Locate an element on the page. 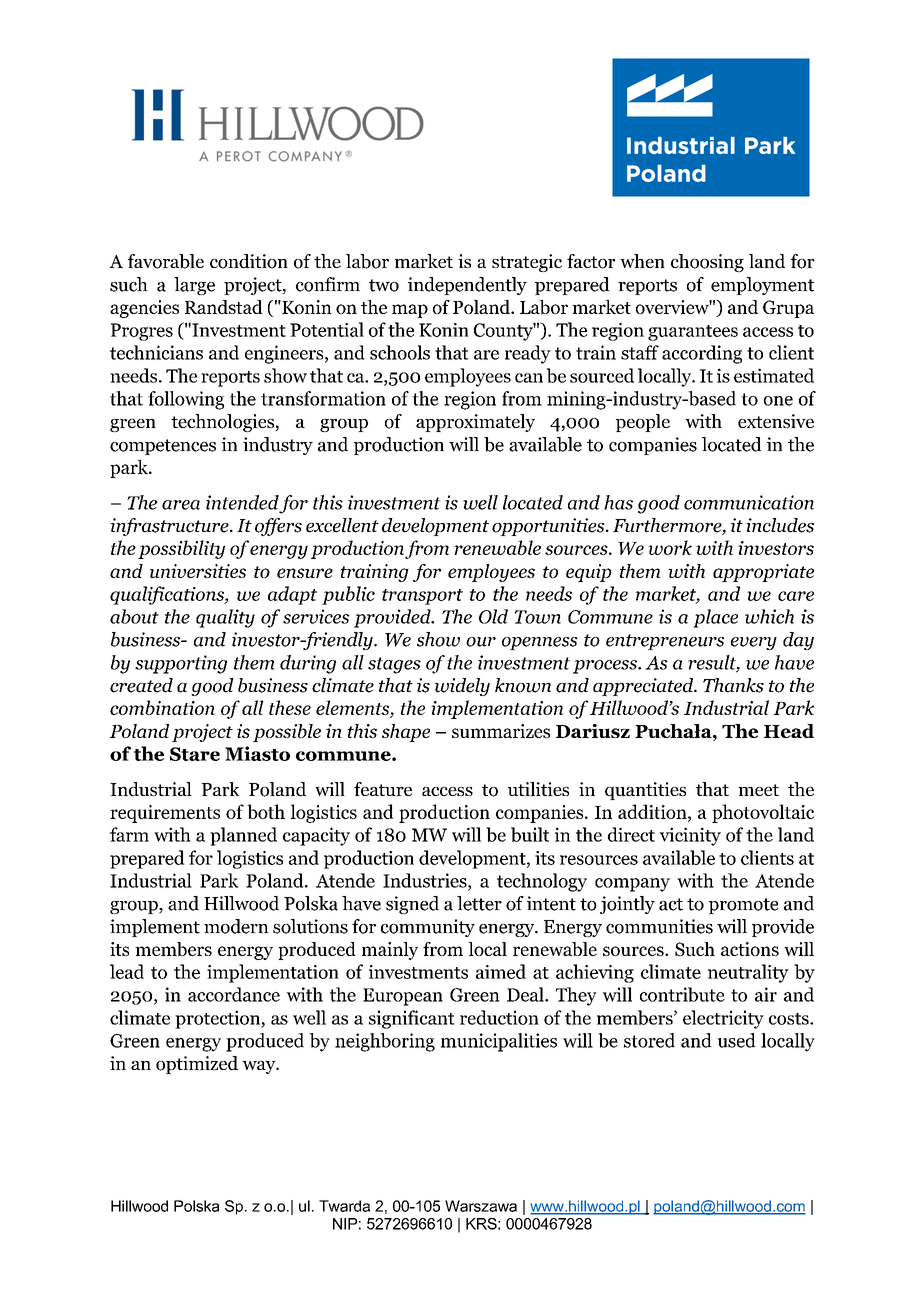 This page has height=1308, width=924. possibility is located at coordinates (181, 549).
